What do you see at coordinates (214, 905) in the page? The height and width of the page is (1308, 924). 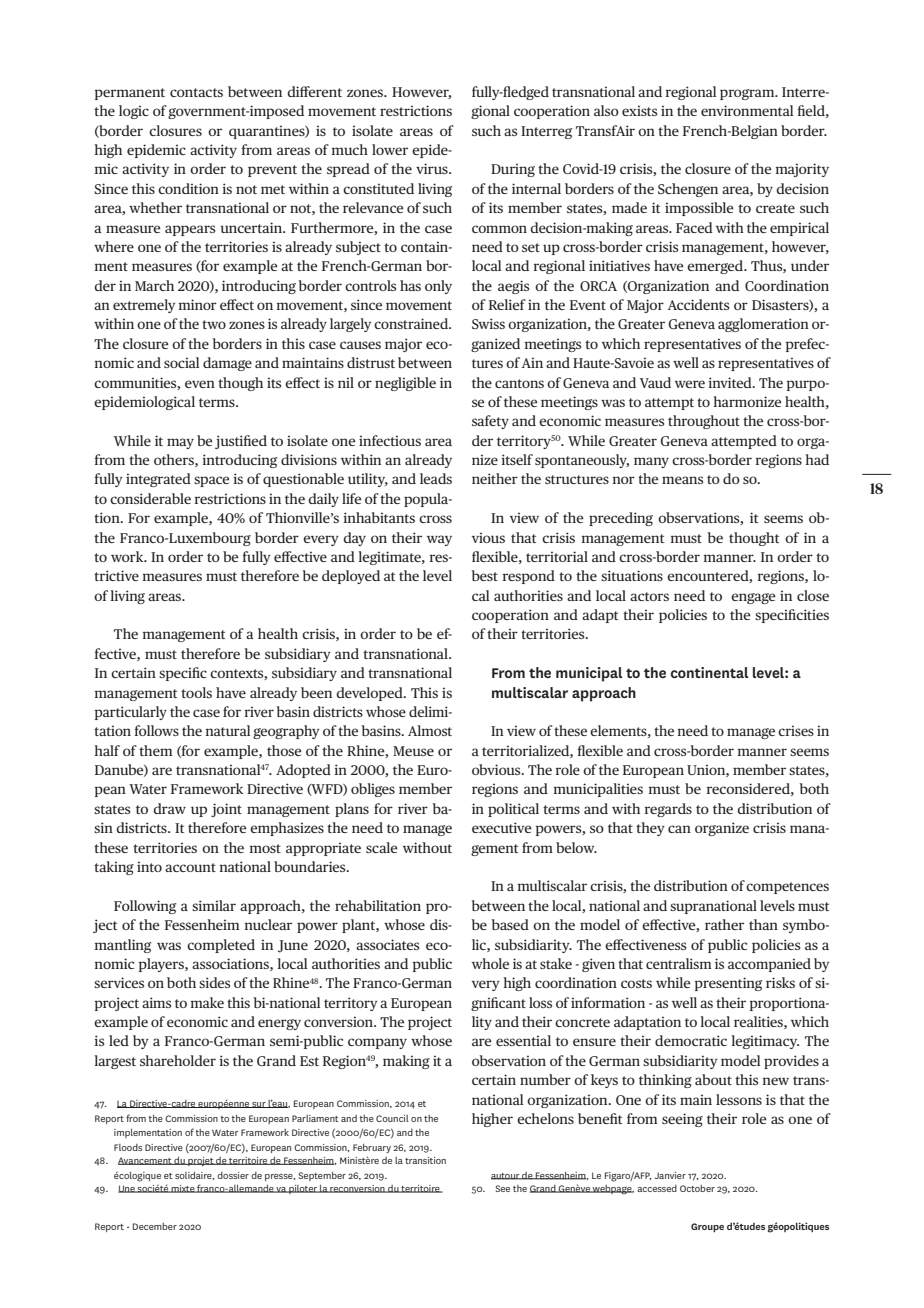 I see `similar` at bounding box center [214, 905].
